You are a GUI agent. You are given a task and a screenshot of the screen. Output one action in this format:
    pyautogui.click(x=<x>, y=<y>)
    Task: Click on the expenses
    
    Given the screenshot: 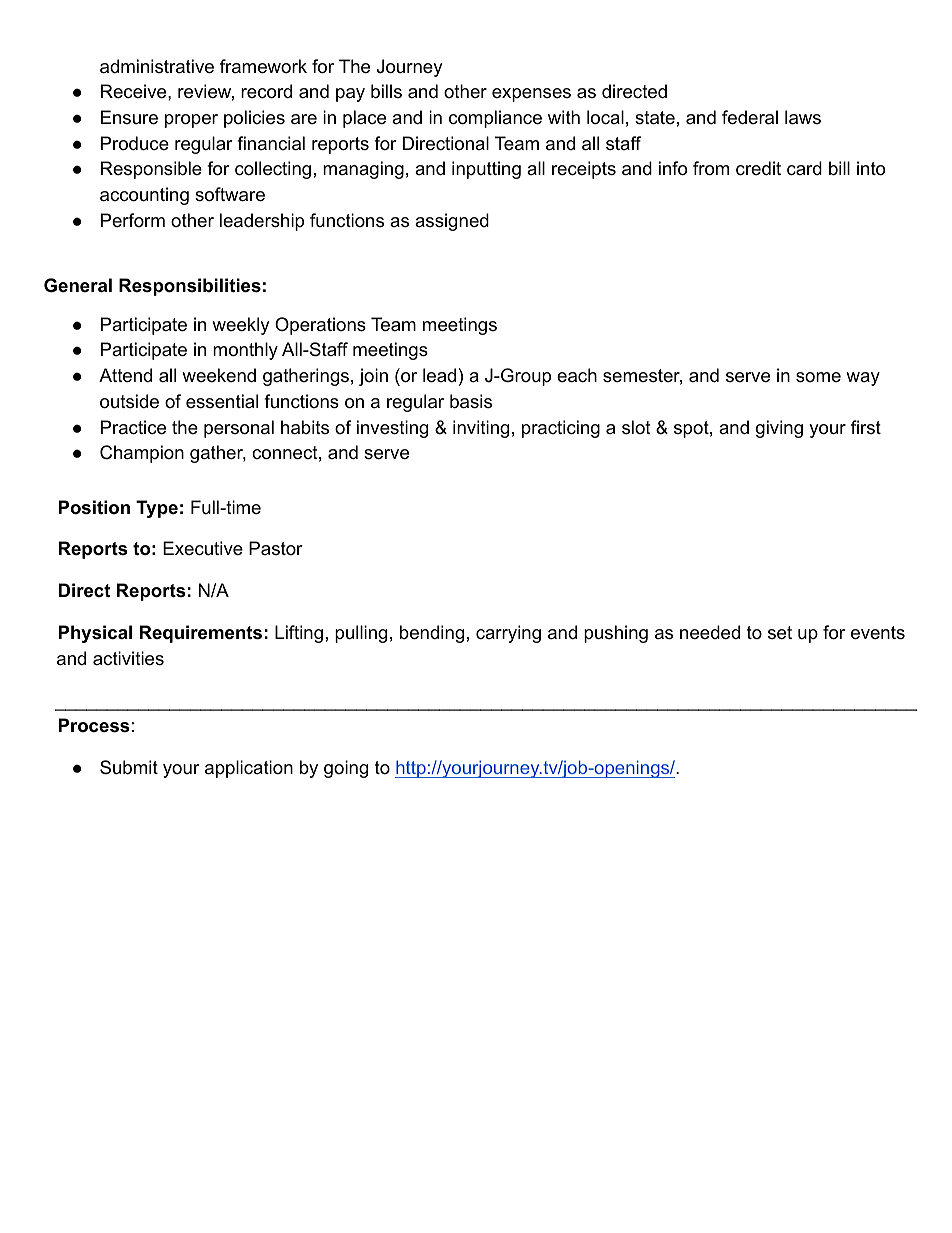 What is the action you would take?
    pyautogui.click(x=531, y=95)
